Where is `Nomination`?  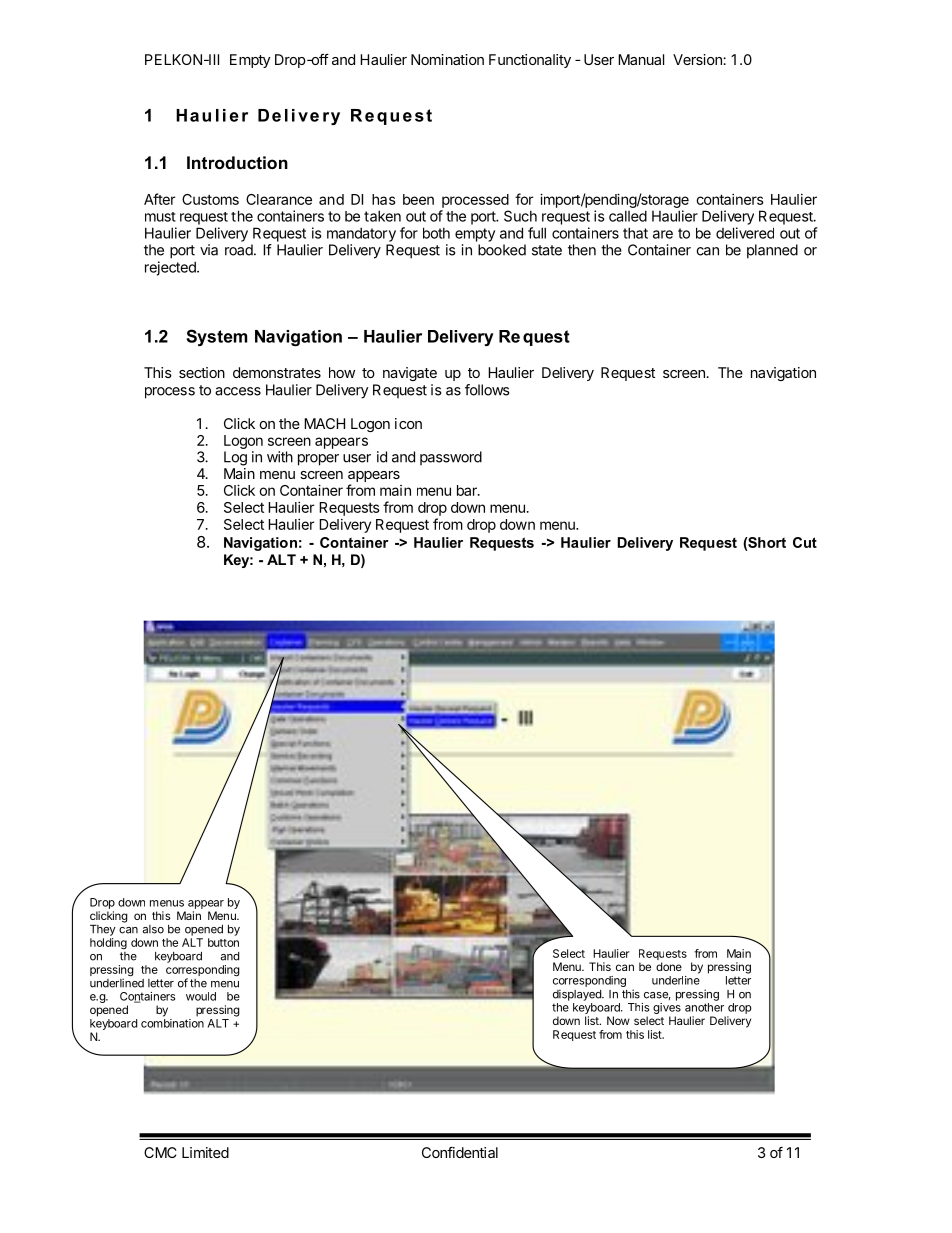
Nomination is located at coordinates (447, 59).
